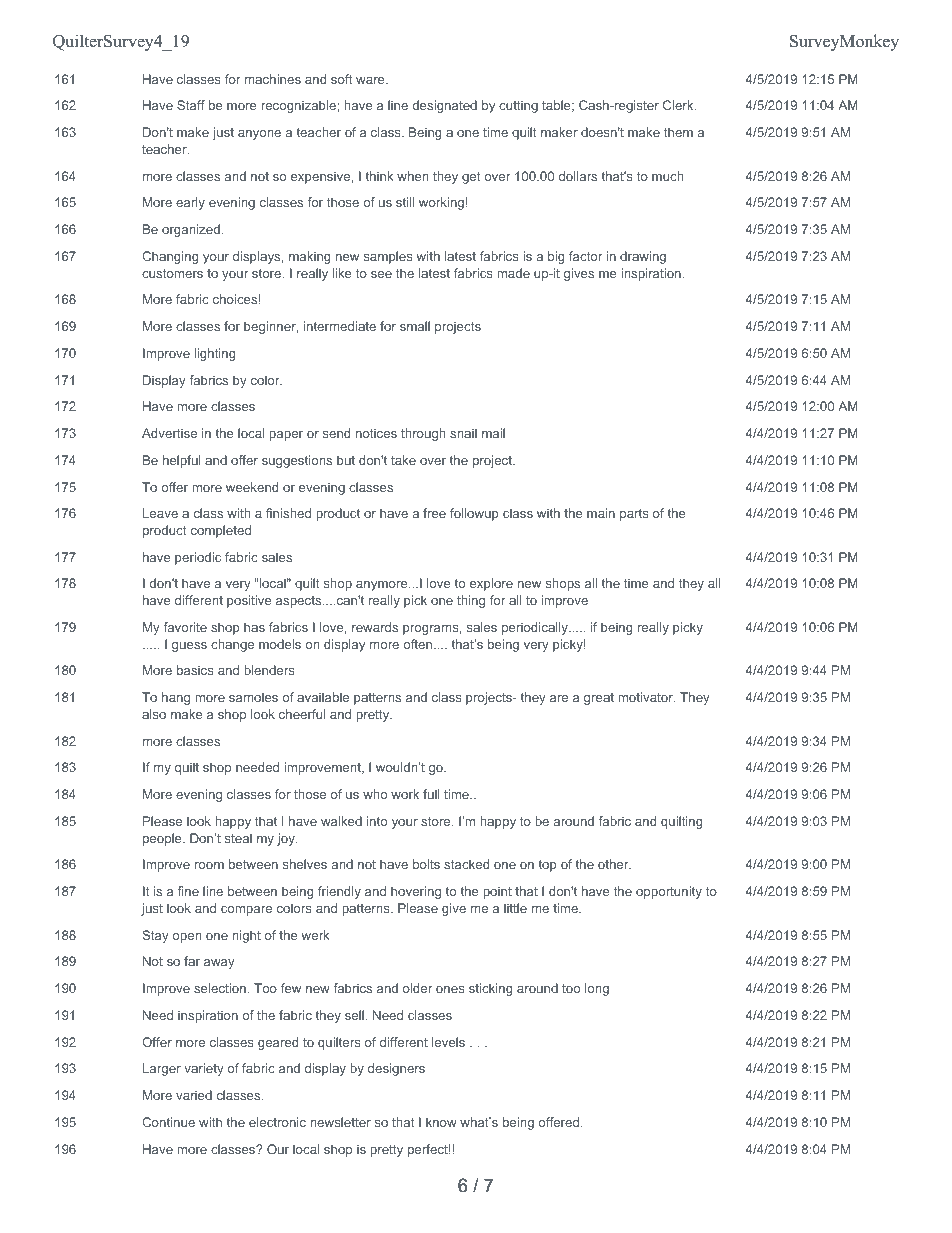 Image resolution: width=952 pixels, height=1233 pixels. What do you see at coordinates (249, 601) in the document?
I see `positive` at bounding box center [249, 601].
